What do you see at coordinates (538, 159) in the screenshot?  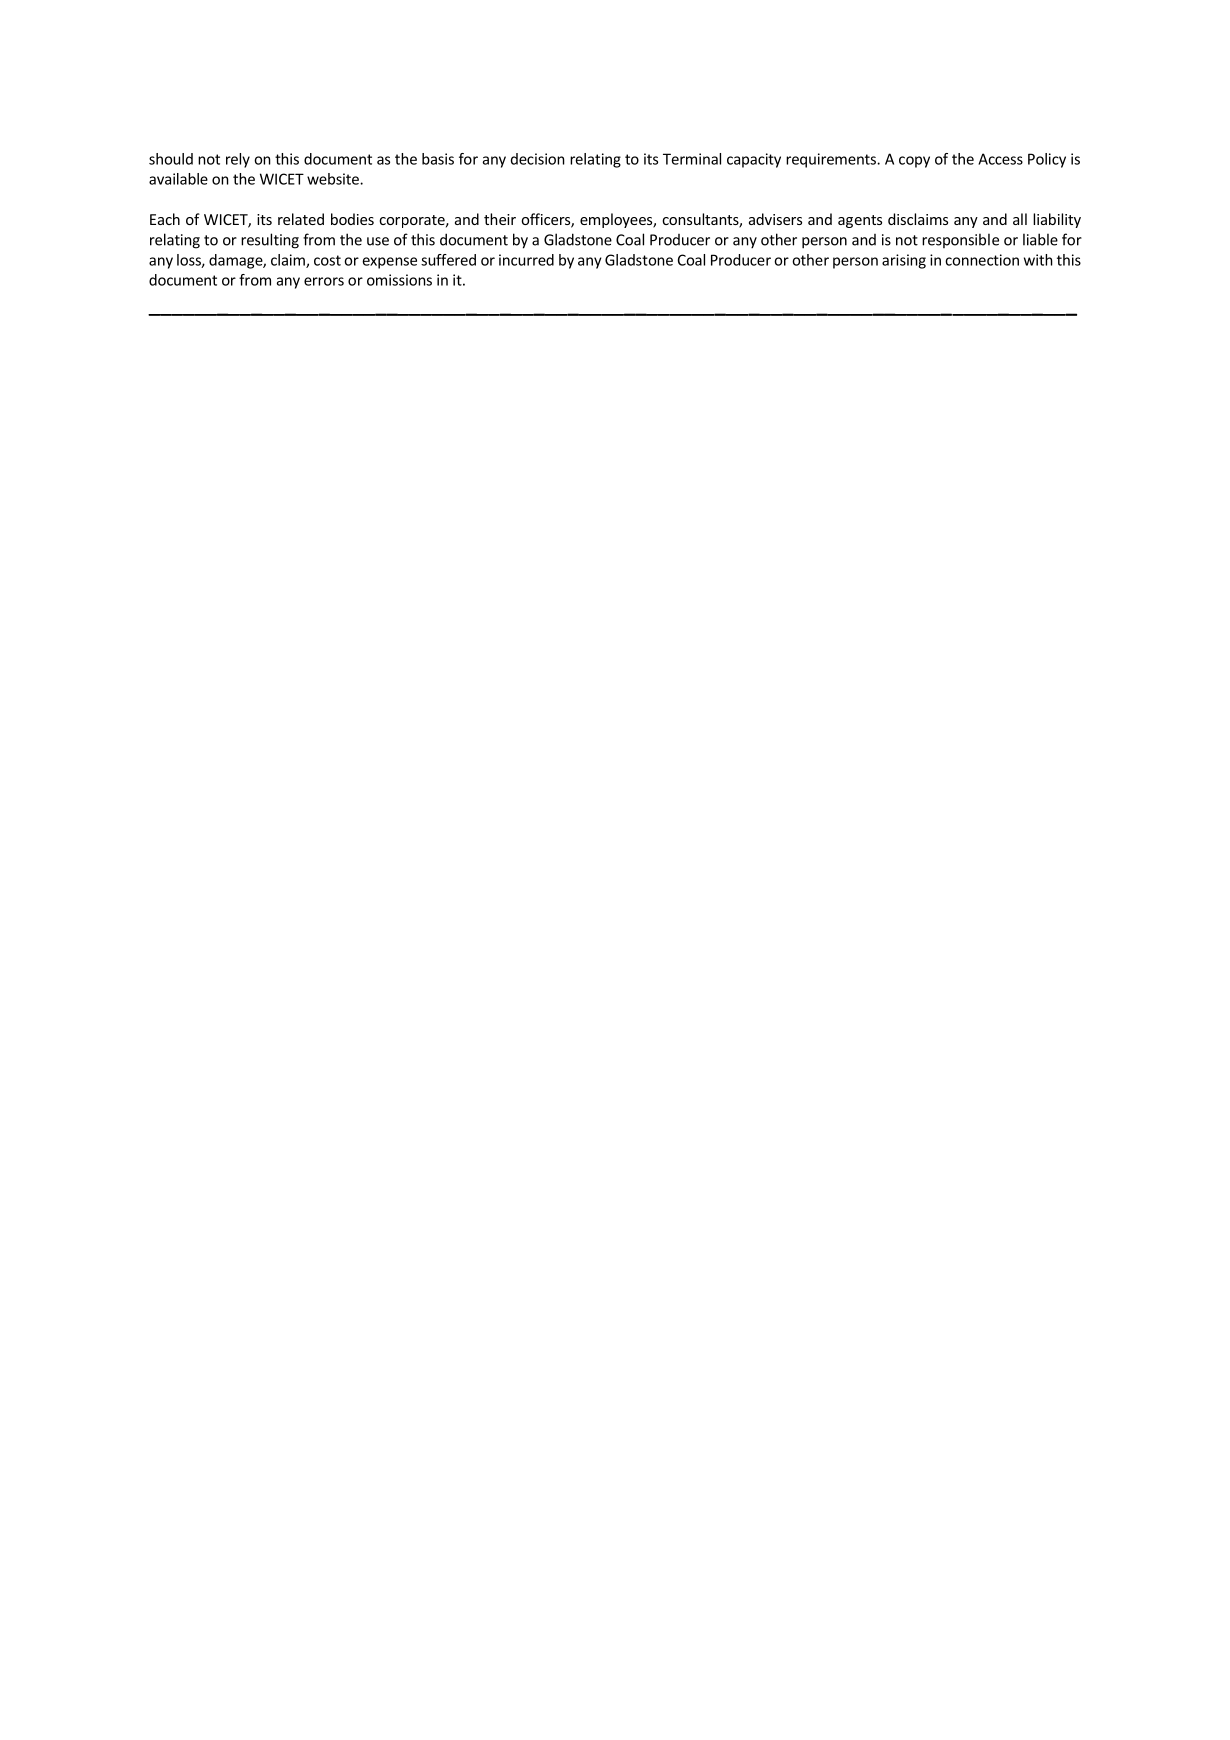 I see `decision` at bounding box center [538, 159].
